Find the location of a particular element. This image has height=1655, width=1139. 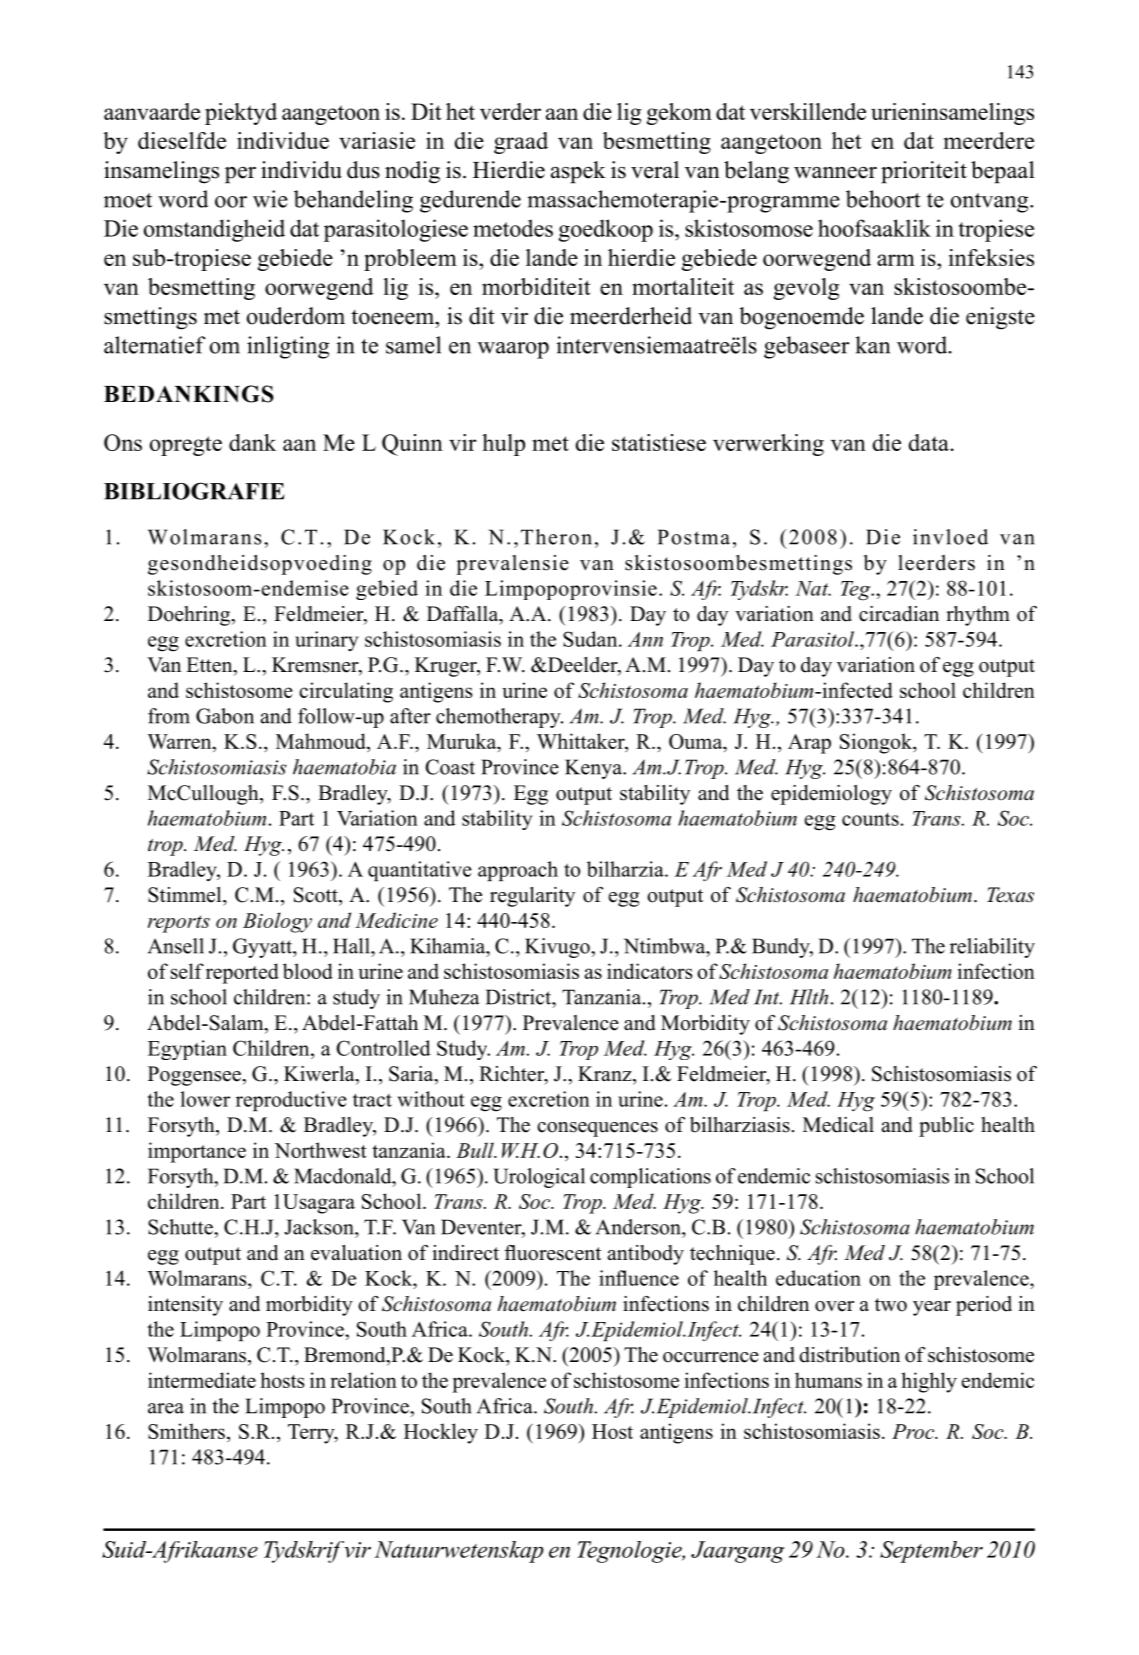

circadian is located at coordinates (899, 614).
